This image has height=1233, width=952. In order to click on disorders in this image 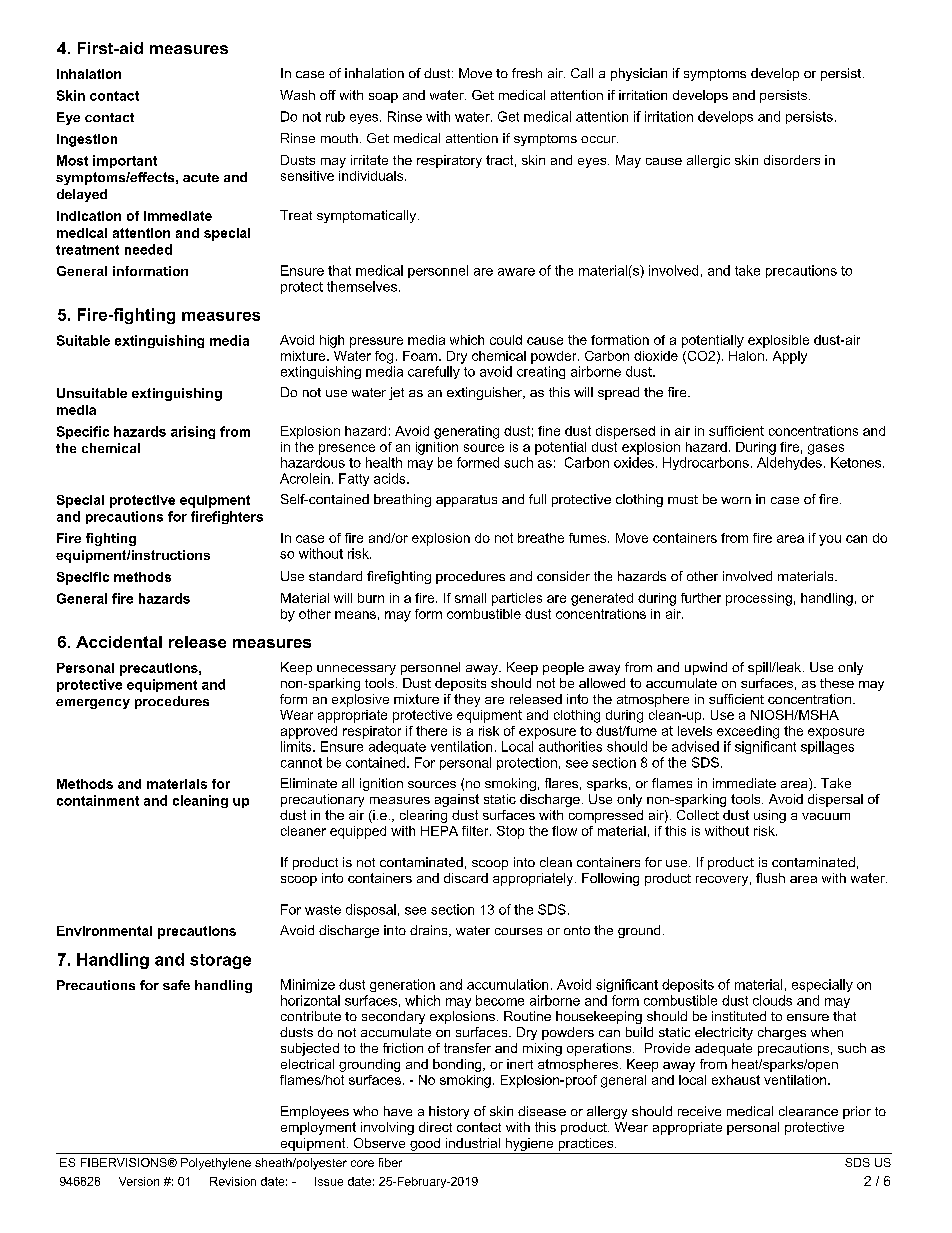, I will do `click(792, 160)`.
